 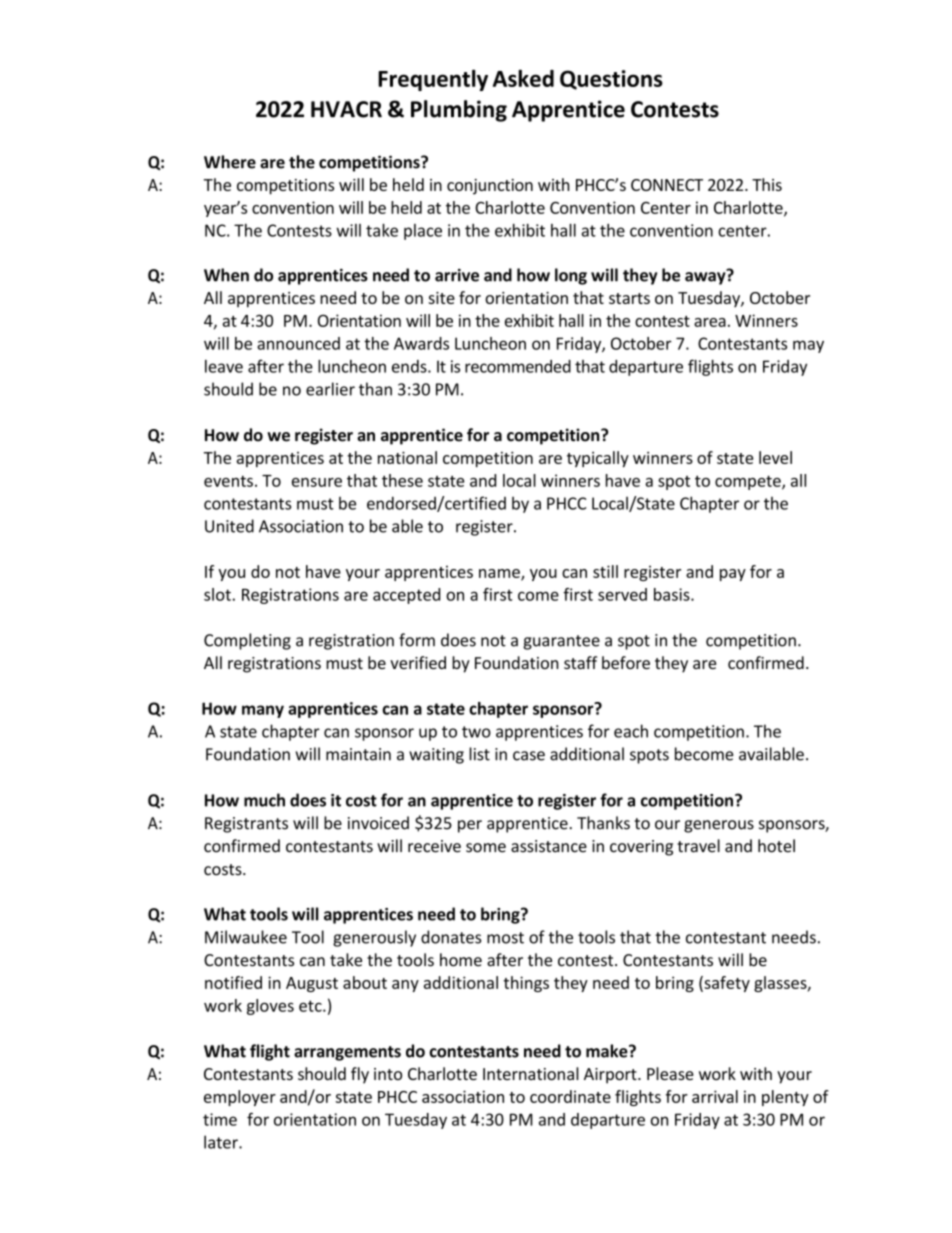 What do you see at coordinates (500, 574) in the image?
I see `name` at bounding box center [500, 574].
